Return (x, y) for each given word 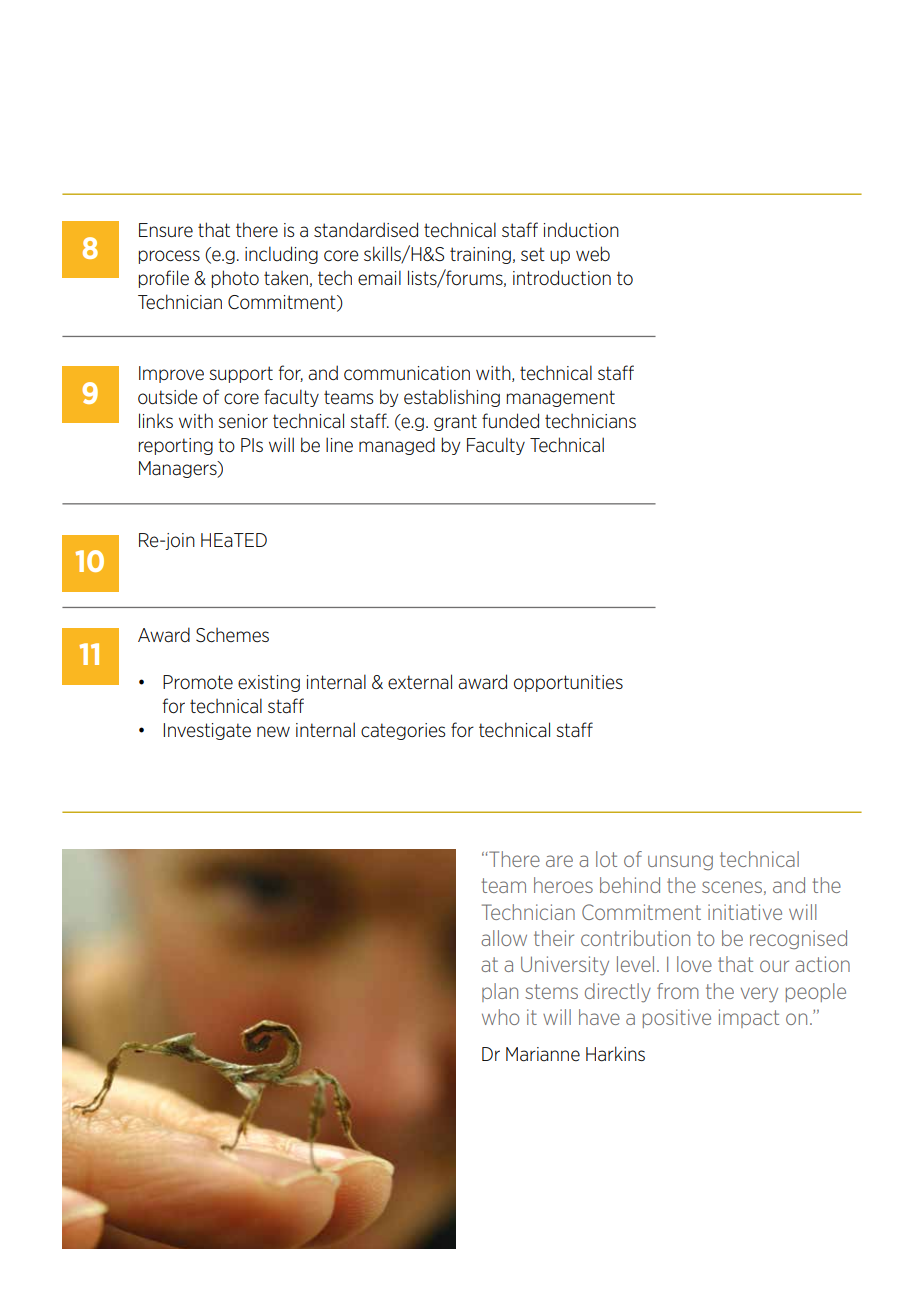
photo (235, 279)
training (480, 255)
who (500, 1017)
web (593, 254)
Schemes (232, 635)
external (420, 682)
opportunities (568, 683)
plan (500, 992)
